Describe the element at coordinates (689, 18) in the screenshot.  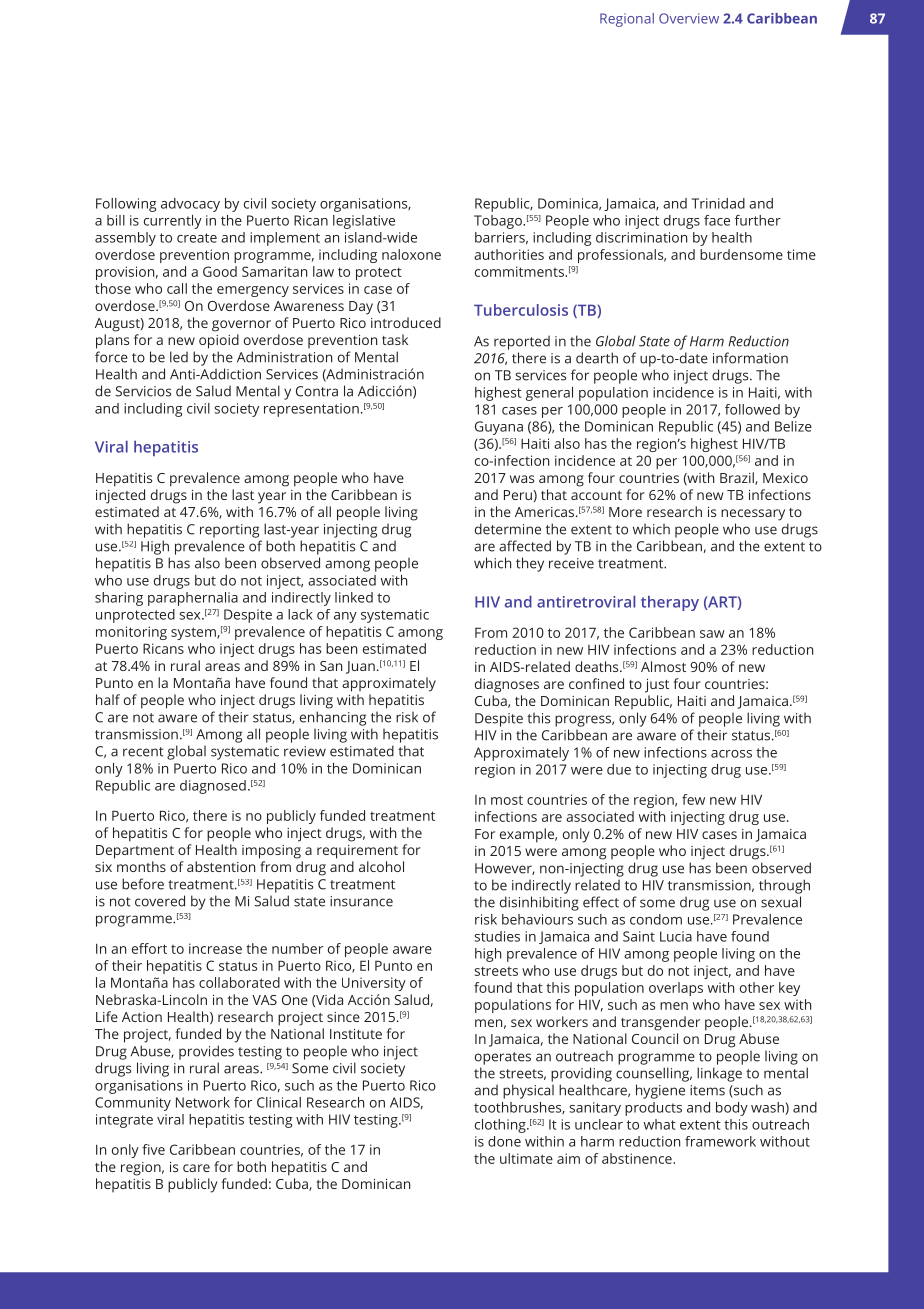
I see `Overview` at that location.
